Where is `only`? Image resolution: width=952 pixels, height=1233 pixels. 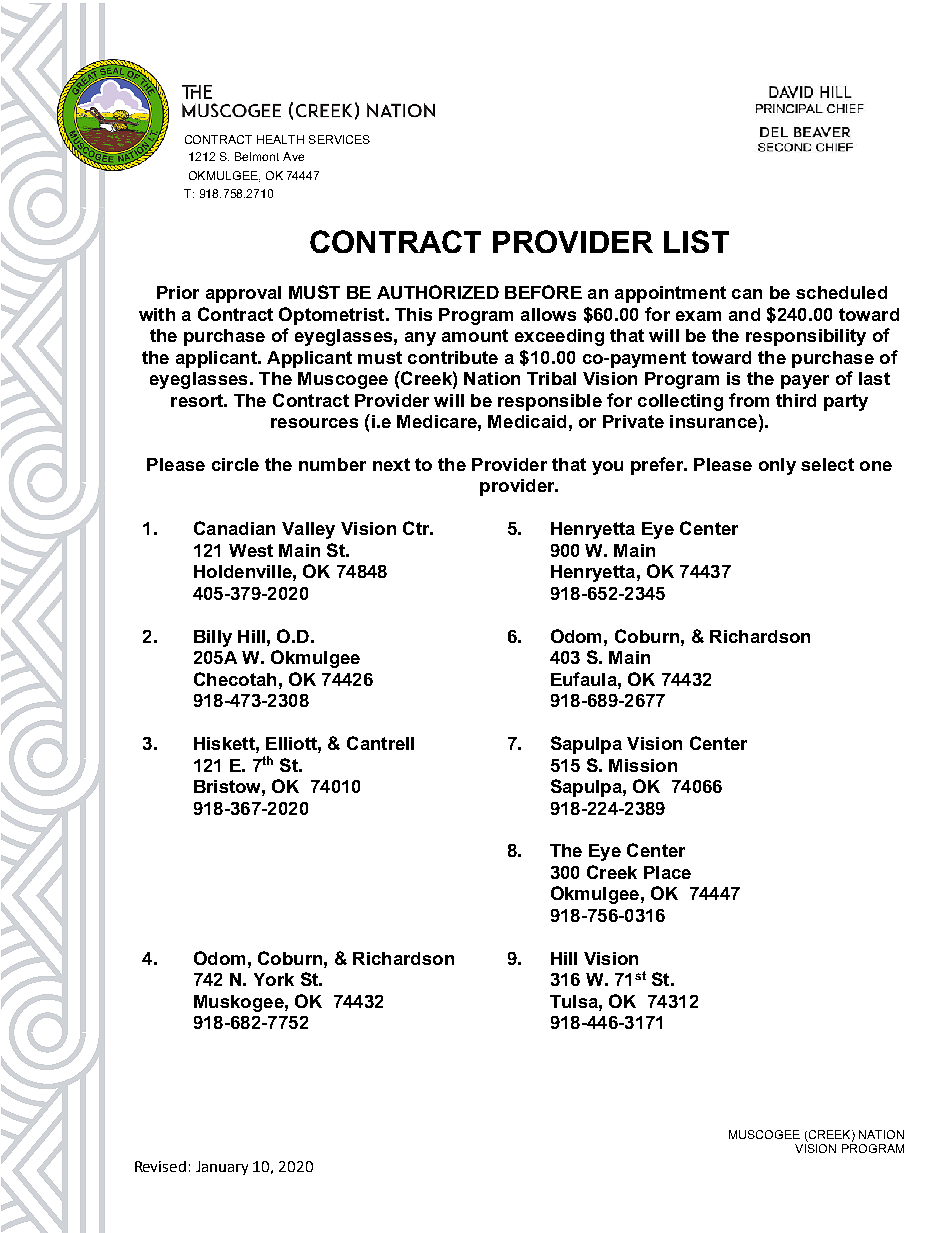
only is located at coordinates (777, 466).
